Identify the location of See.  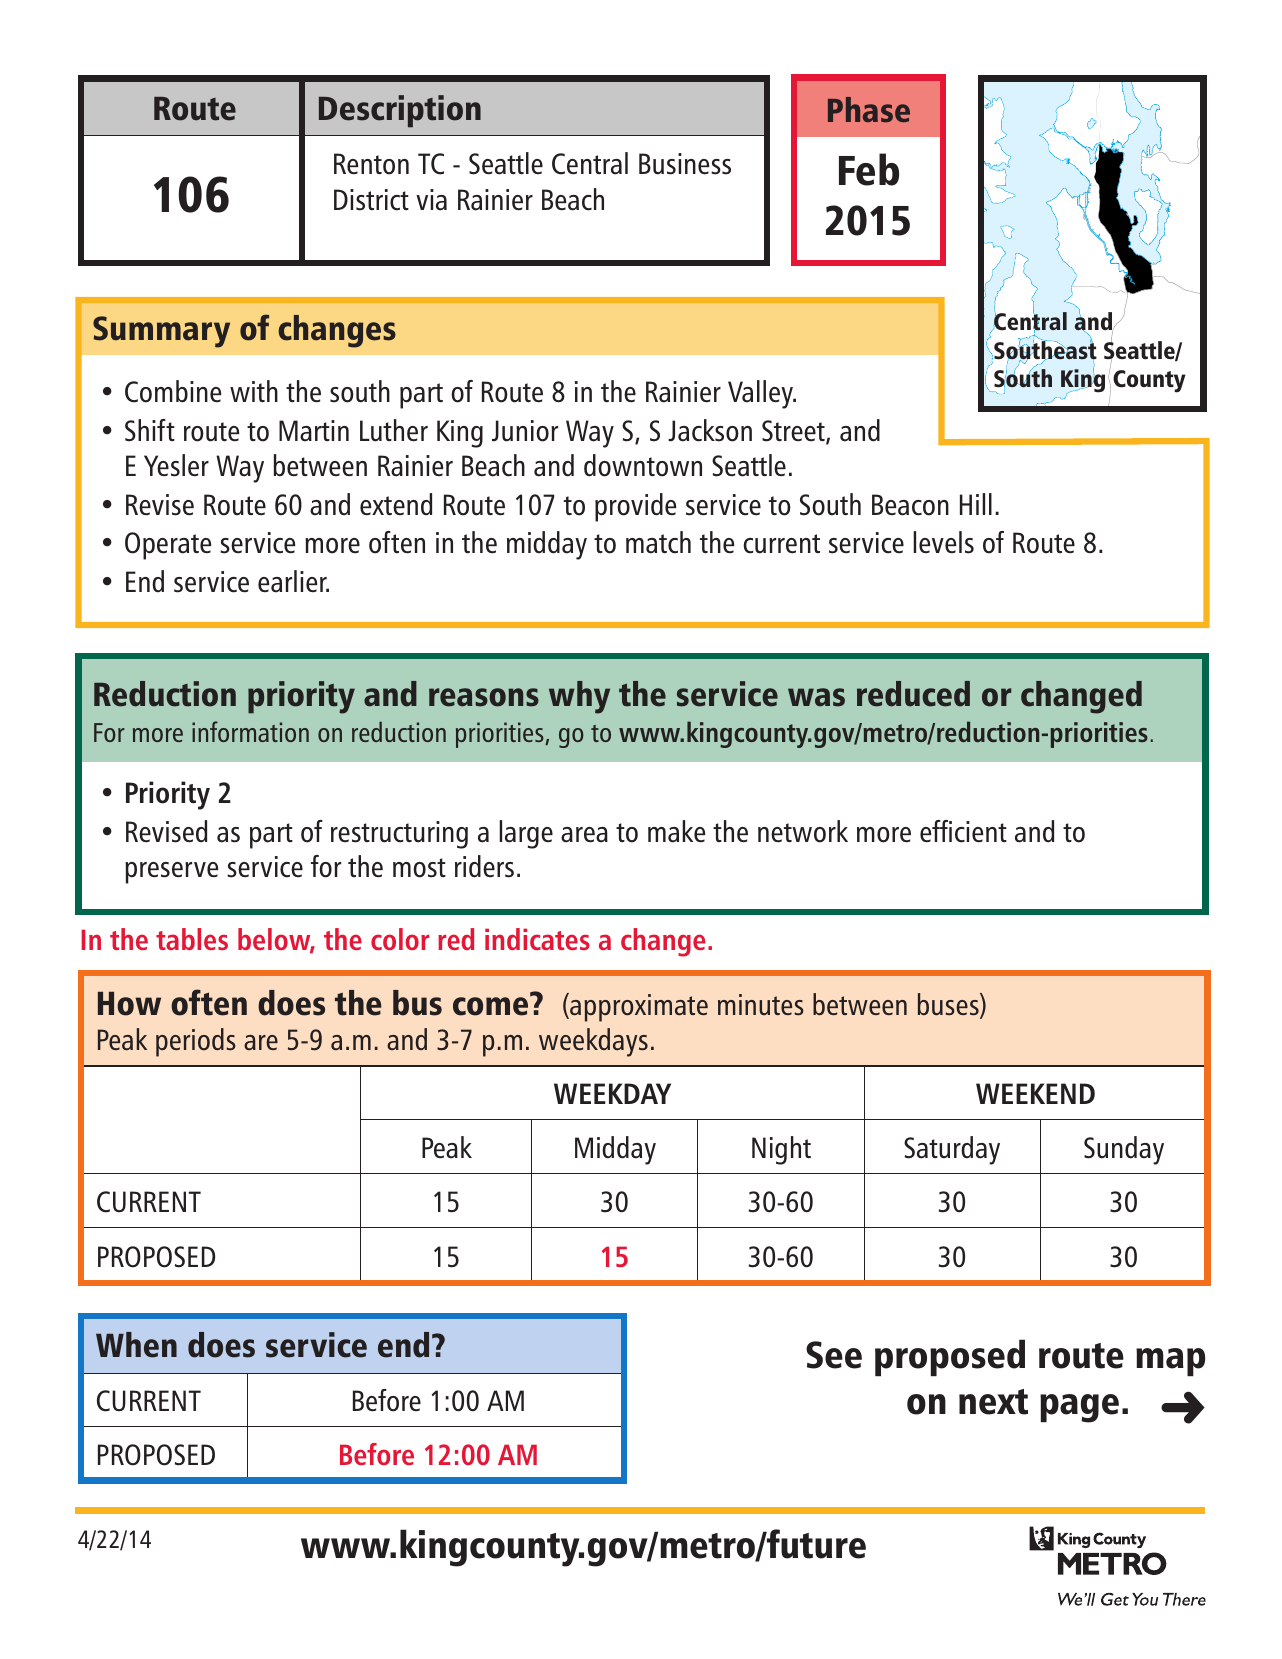
(834, 1355).
